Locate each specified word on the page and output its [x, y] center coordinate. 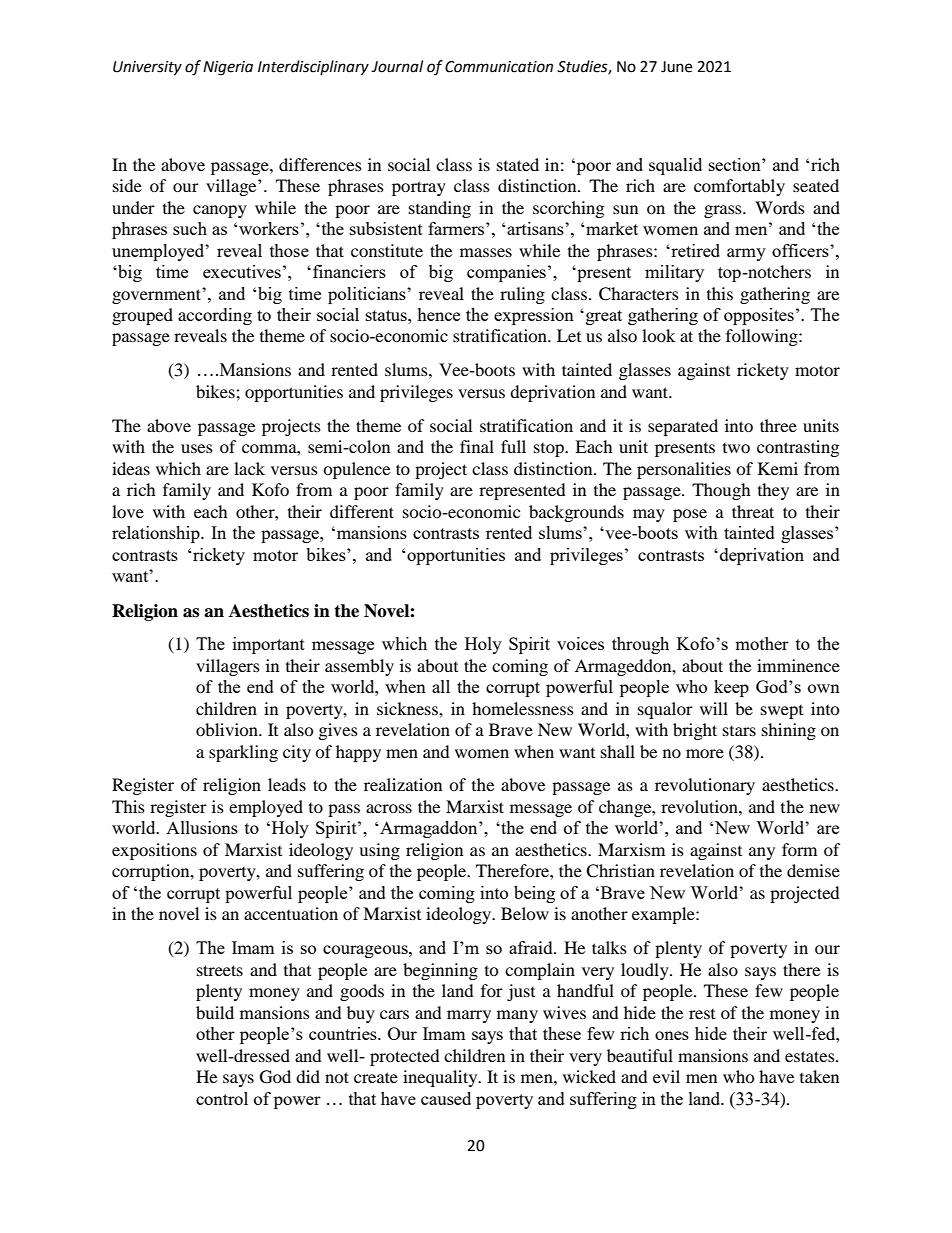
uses [197, 448]
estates [811, 1056]
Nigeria [228, 68]
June [676, 67]
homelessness [523, 708]
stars [739, 731]
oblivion [228, 729]
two [736, 448]
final [477, 446]
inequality [441, 1078]
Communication [499, 67]
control [222, 1098]
